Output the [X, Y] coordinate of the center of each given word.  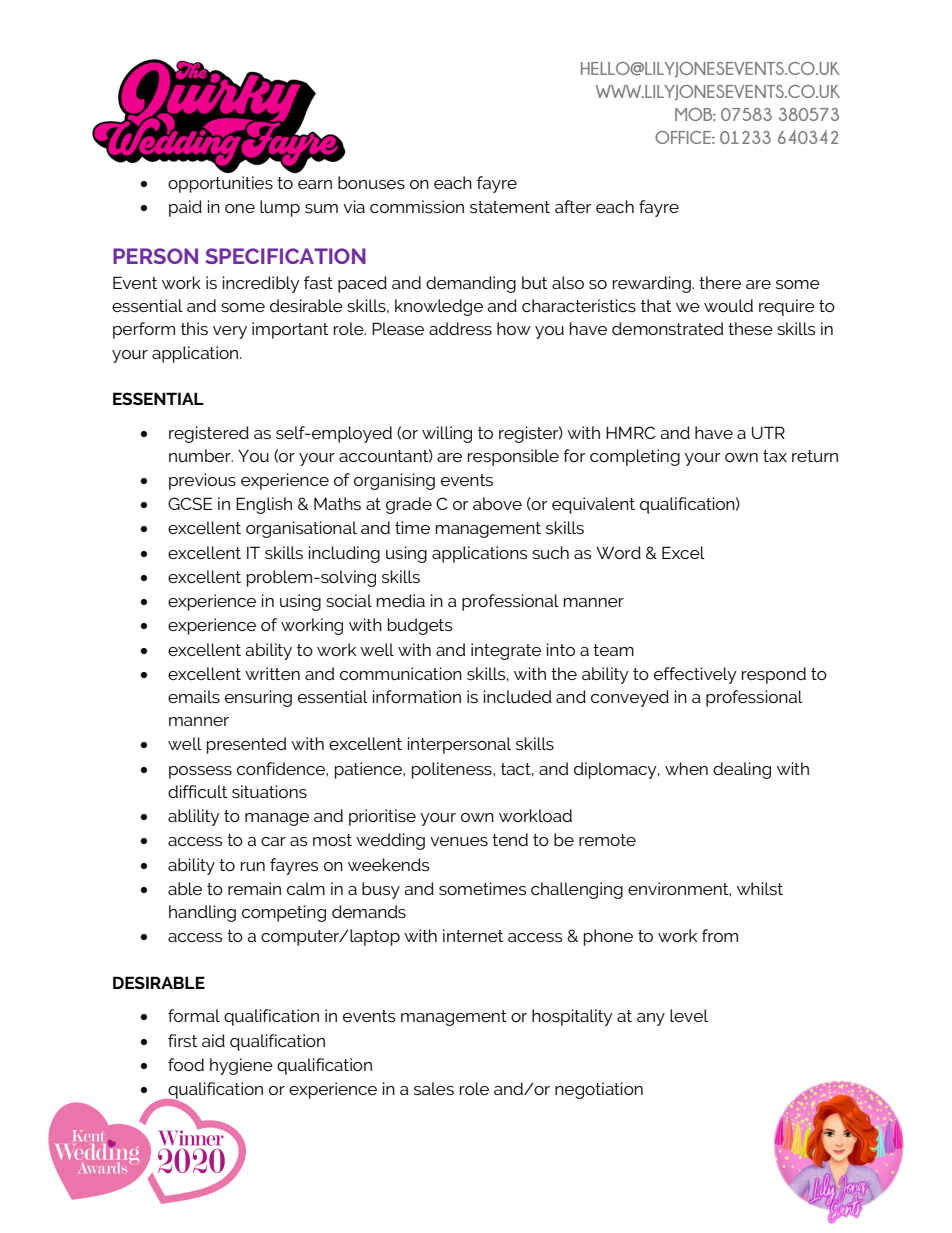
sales [434, 1088]
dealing [742, 770]
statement [510, 207]
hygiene [241, 1066]
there [720, 282]
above [497, 503]
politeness [453, 770]
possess [200, 772]
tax [775, 456]
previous [202, 481]
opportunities [220, 184]
